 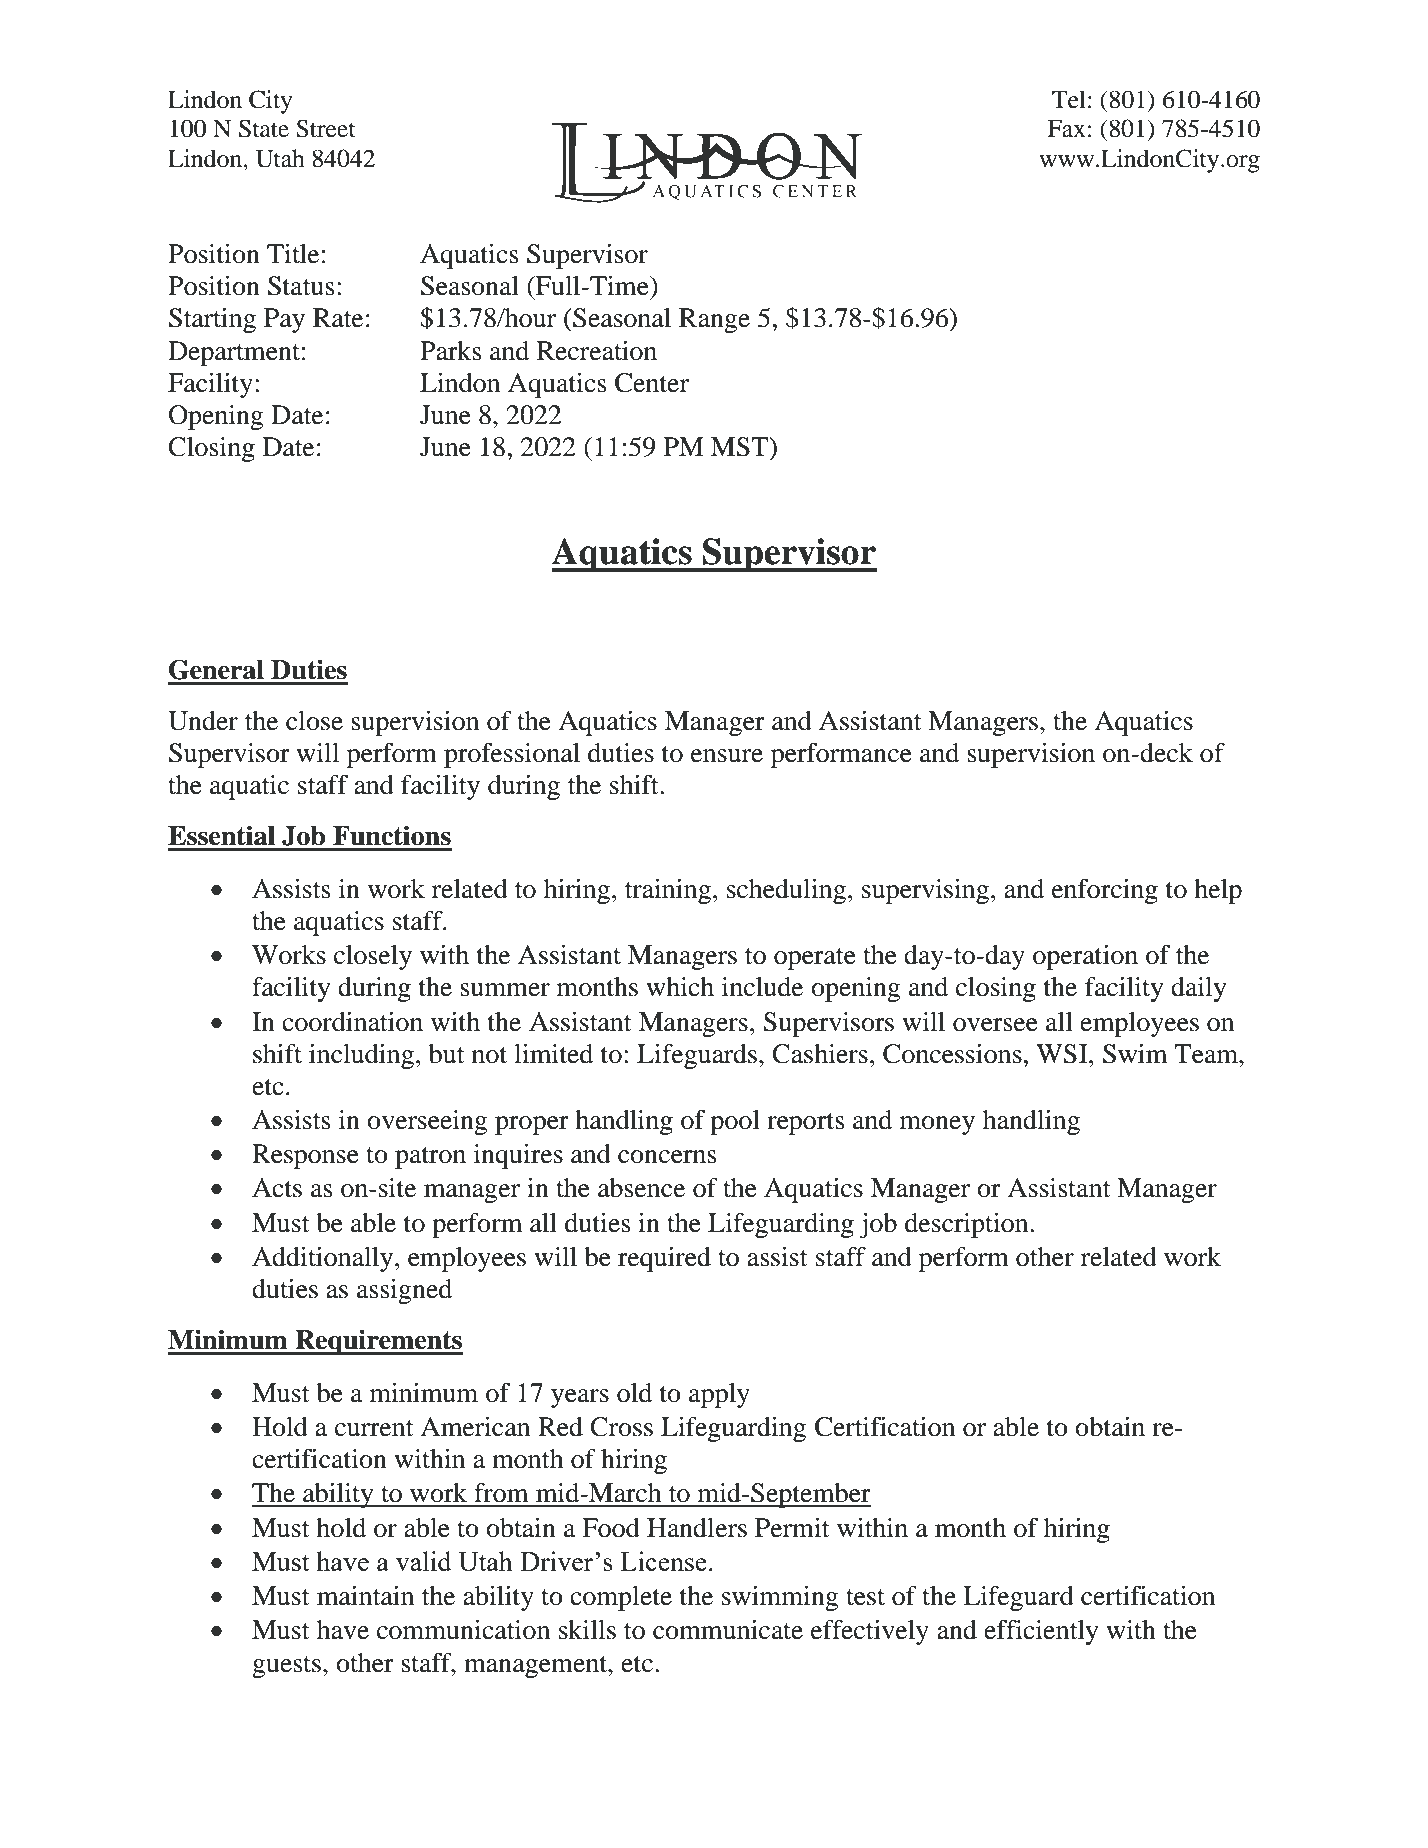 I want to click on maintain, so click(x=365, y=1596).
